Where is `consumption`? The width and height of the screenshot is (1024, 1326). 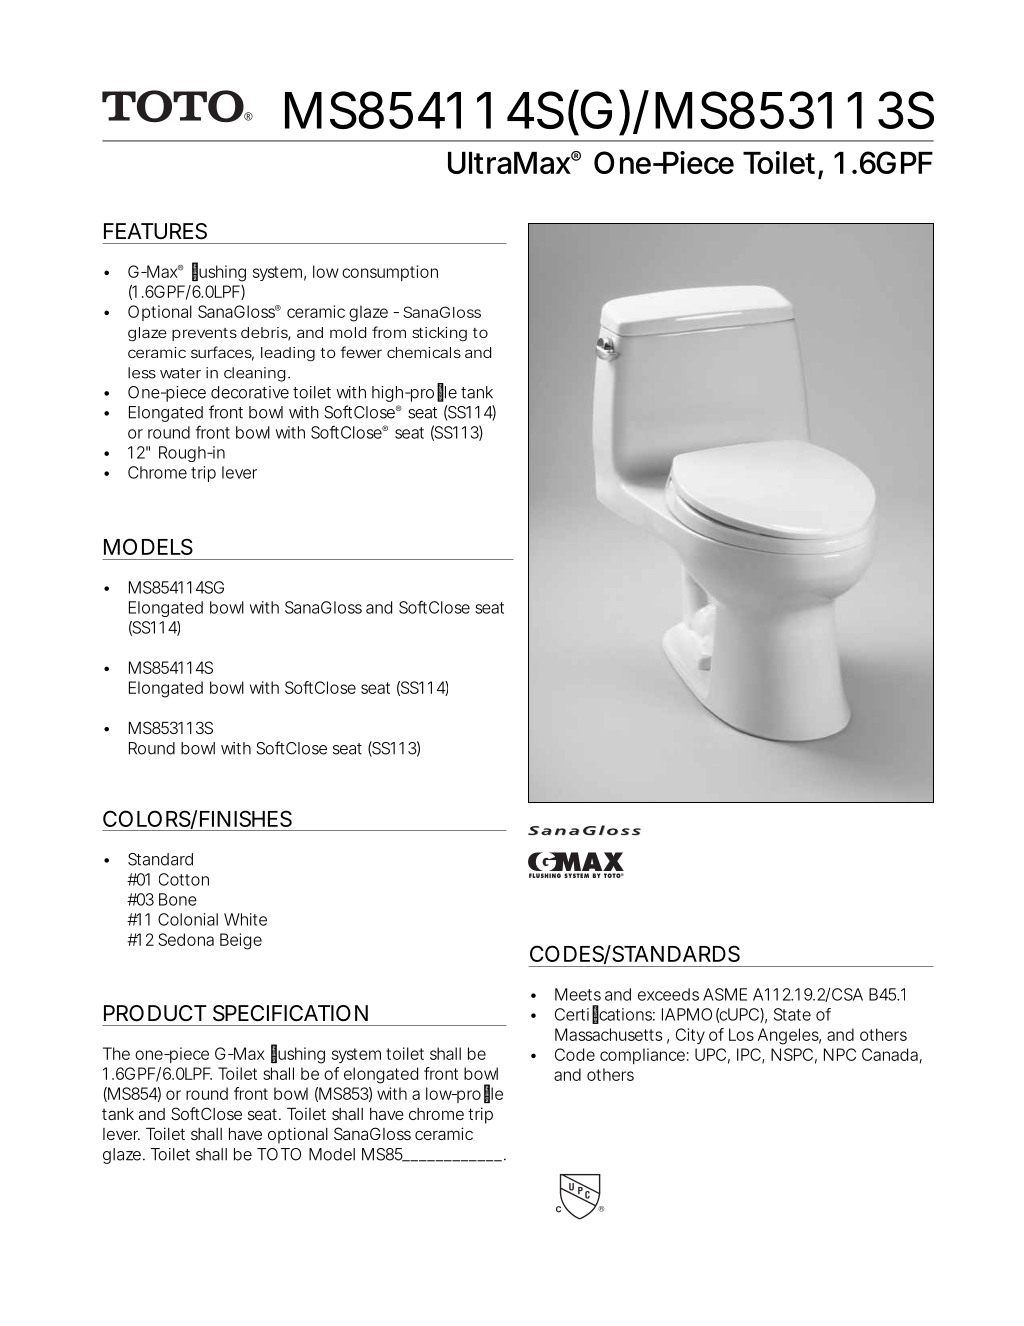 consumption is located at coordinates (390, 273).
